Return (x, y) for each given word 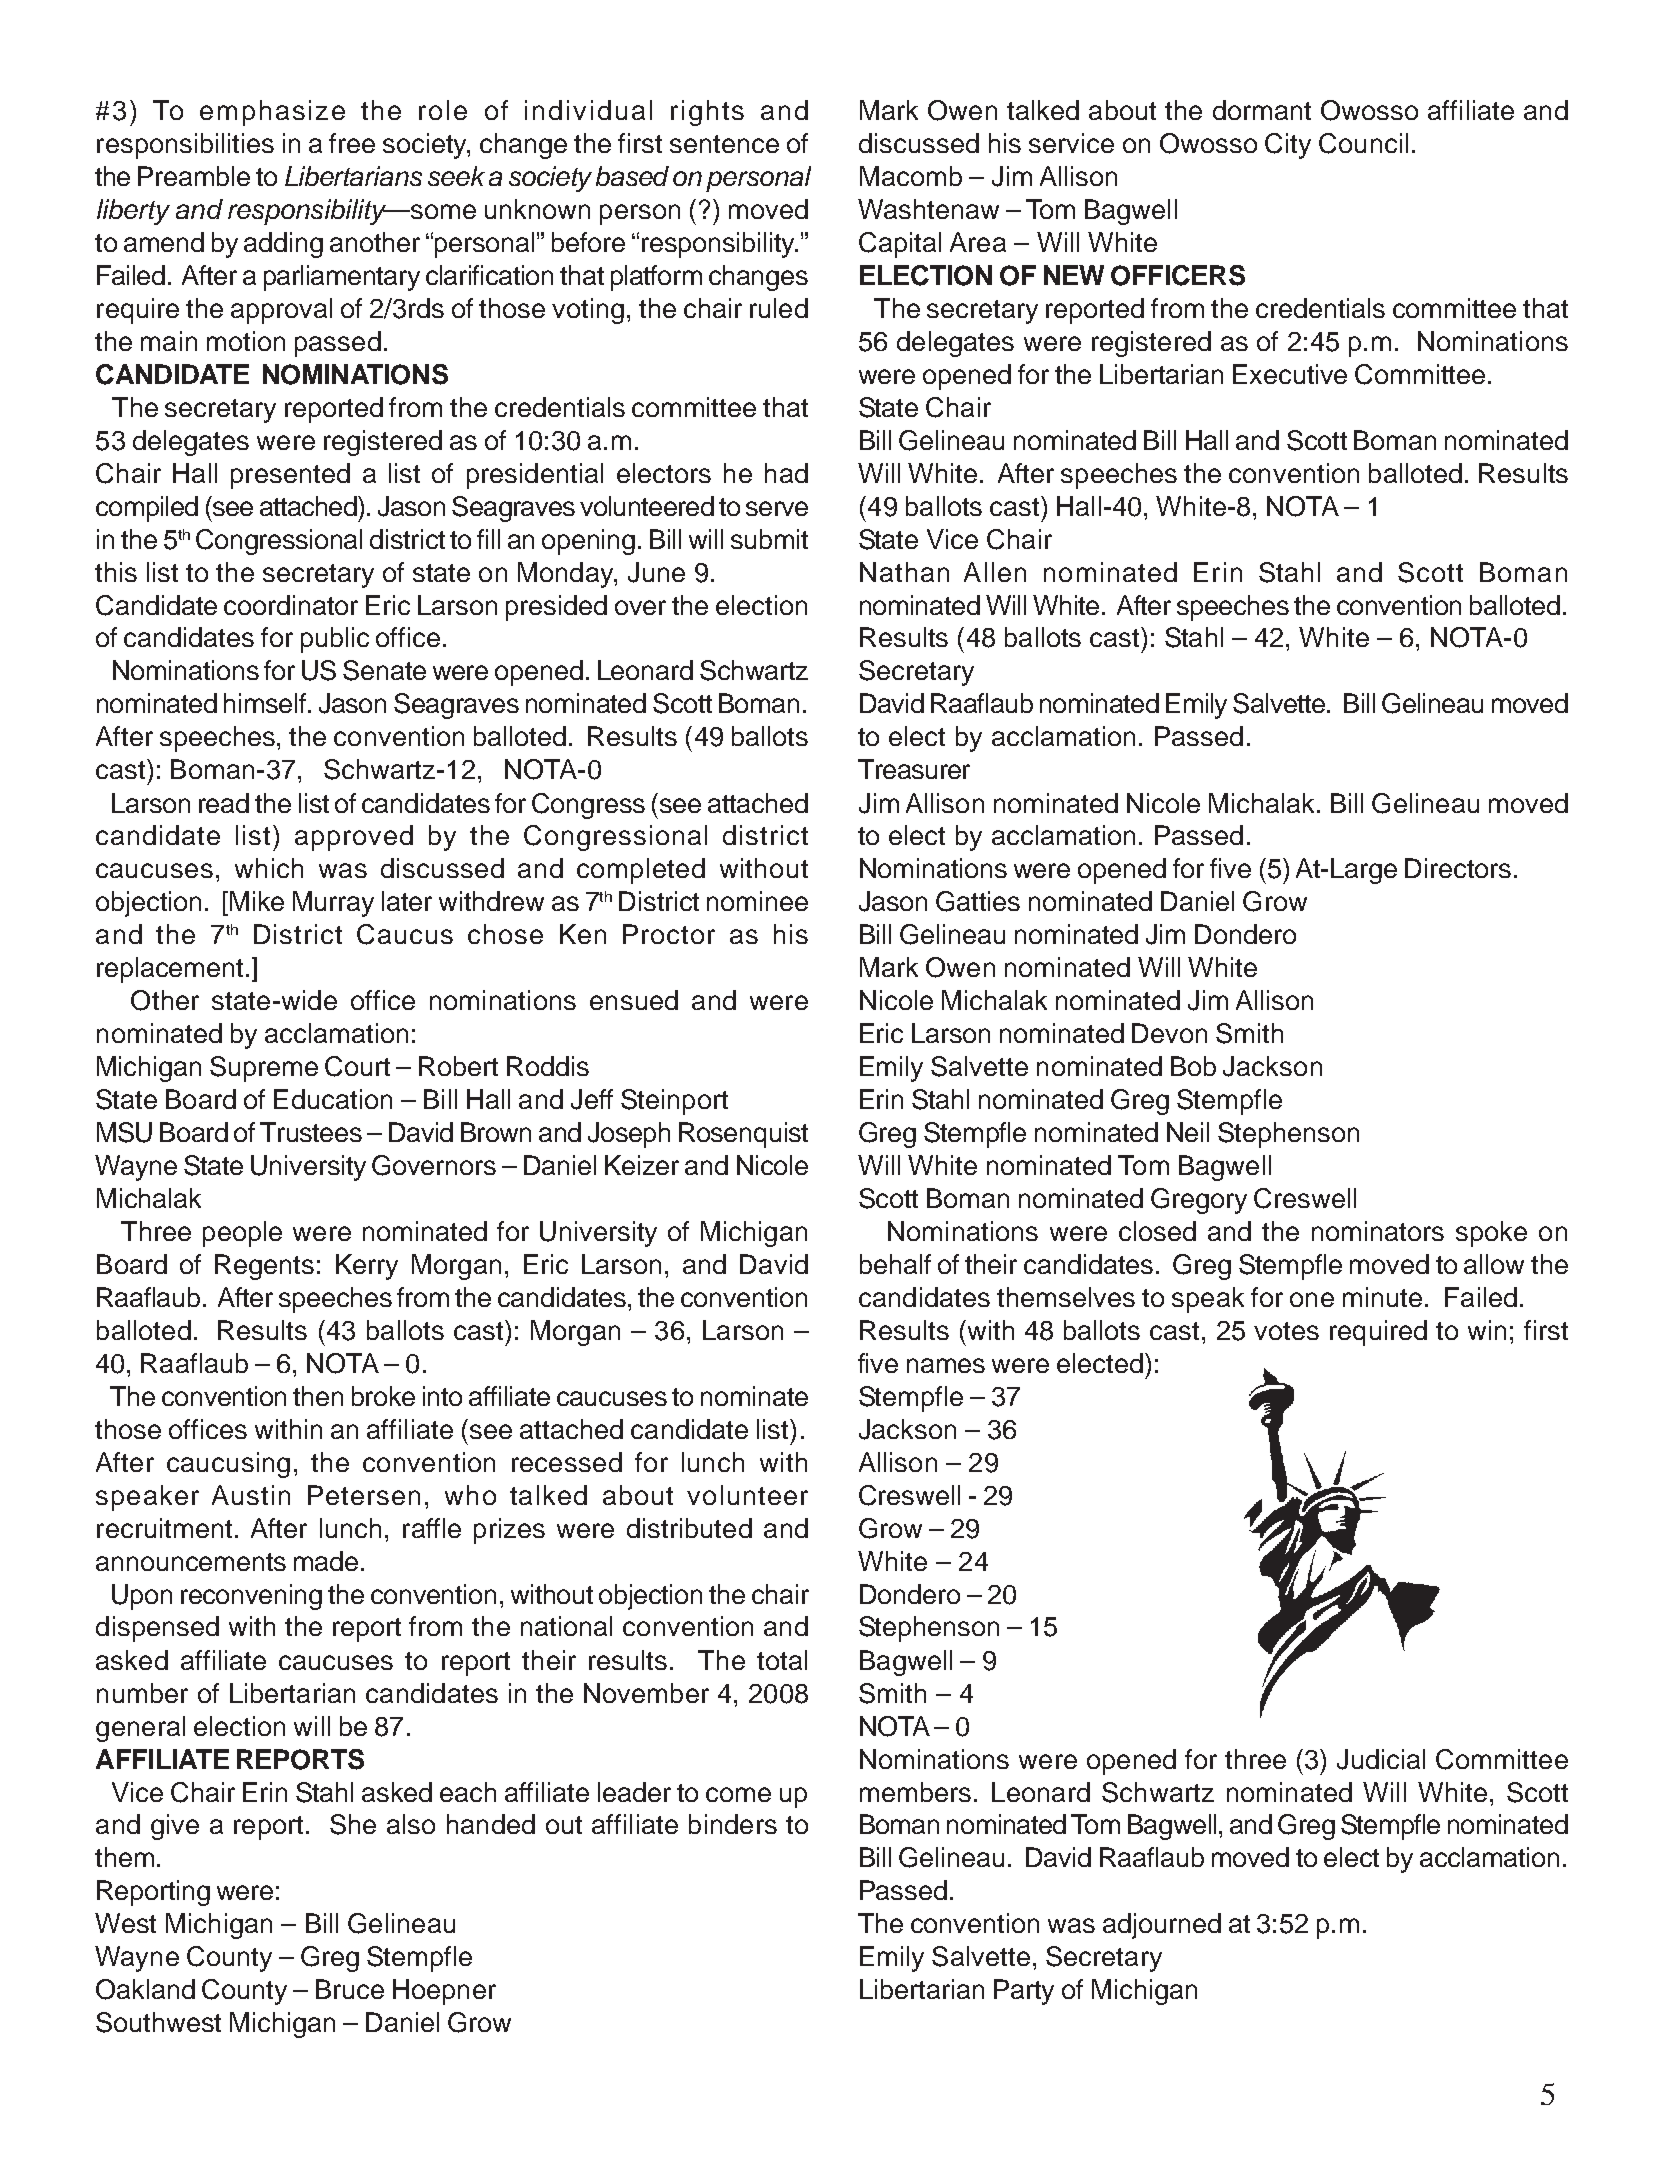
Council (1363, 143)
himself (266, 703)
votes (1286, 1331)
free (352, 143)
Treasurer (914, 769)
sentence (724, 144)
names (946, 1365)
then (318, 1396)
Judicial (1381, 1759)
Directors (1458, 868)
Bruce (350, 1989)
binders (733, 1824)
